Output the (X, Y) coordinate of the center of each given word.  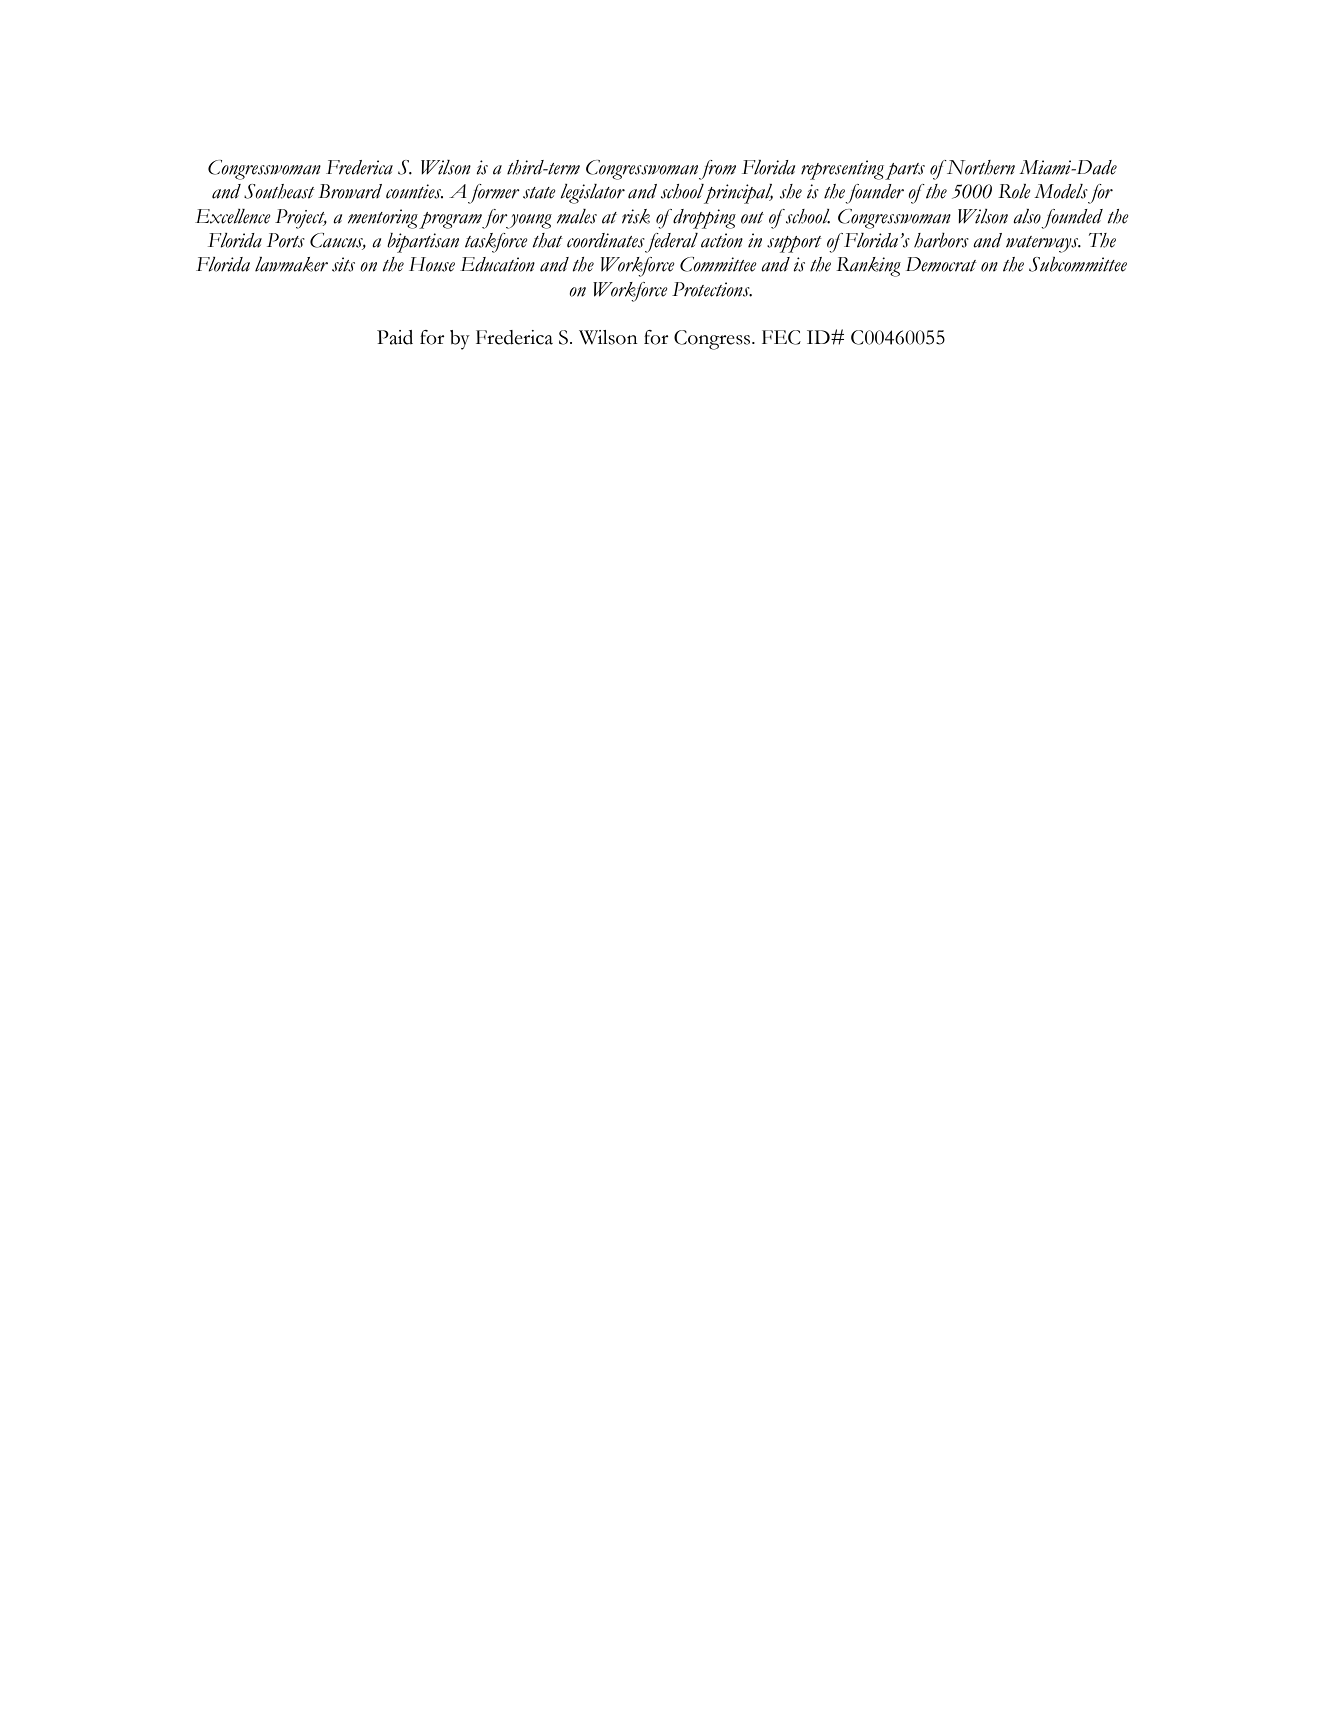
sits (343, 264)
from (717, 170)
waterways (1043, 244)
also (1027, 216)
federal (671, 243)
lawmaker (291, 264)
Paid (395, 337)
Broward (350, 191)
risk (636, 216)
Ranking (868, 267)
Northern (980, 167)
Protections (712, 289)
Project (301, 219)
